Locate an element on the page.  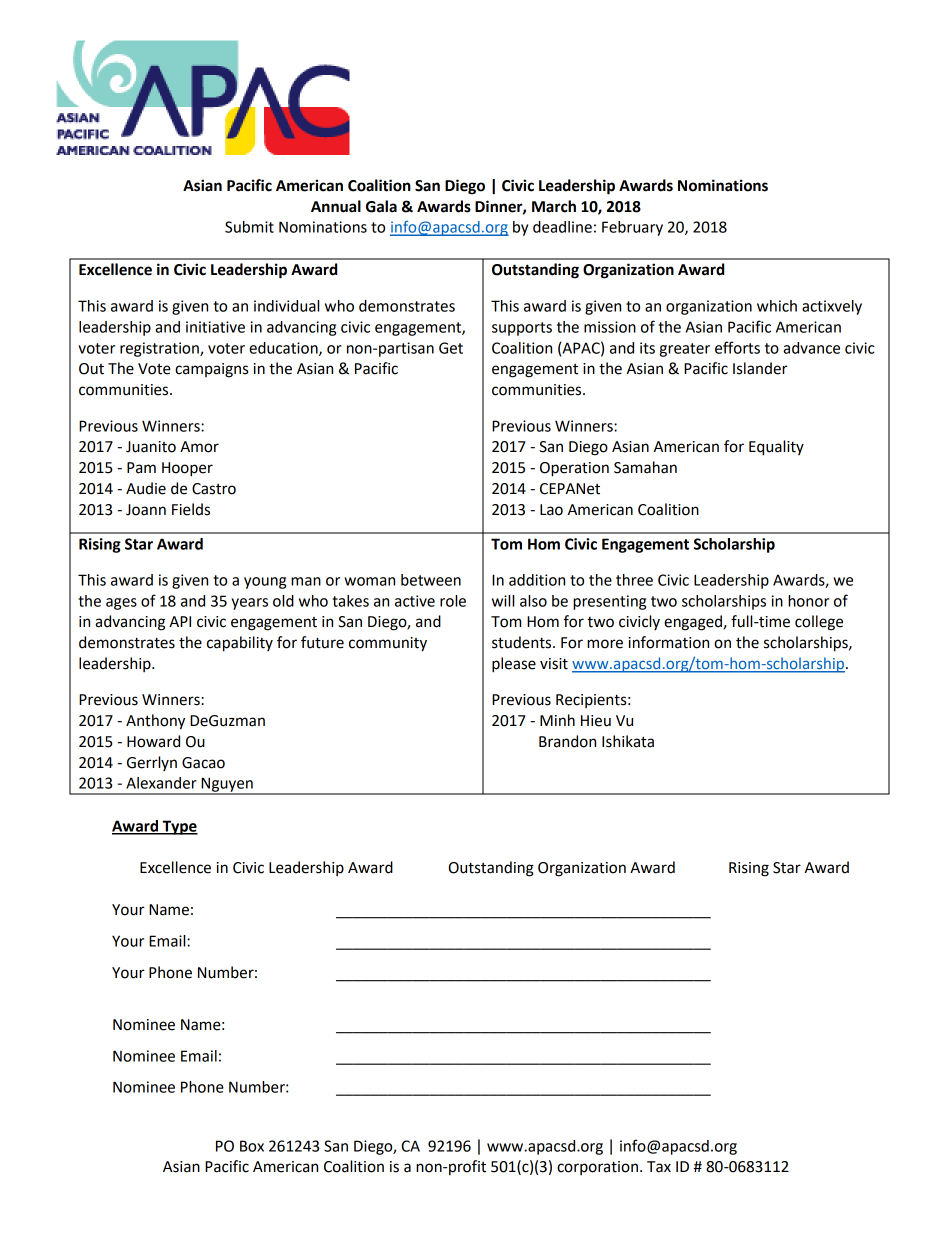
Minh is located at coordinates (557, 720).
